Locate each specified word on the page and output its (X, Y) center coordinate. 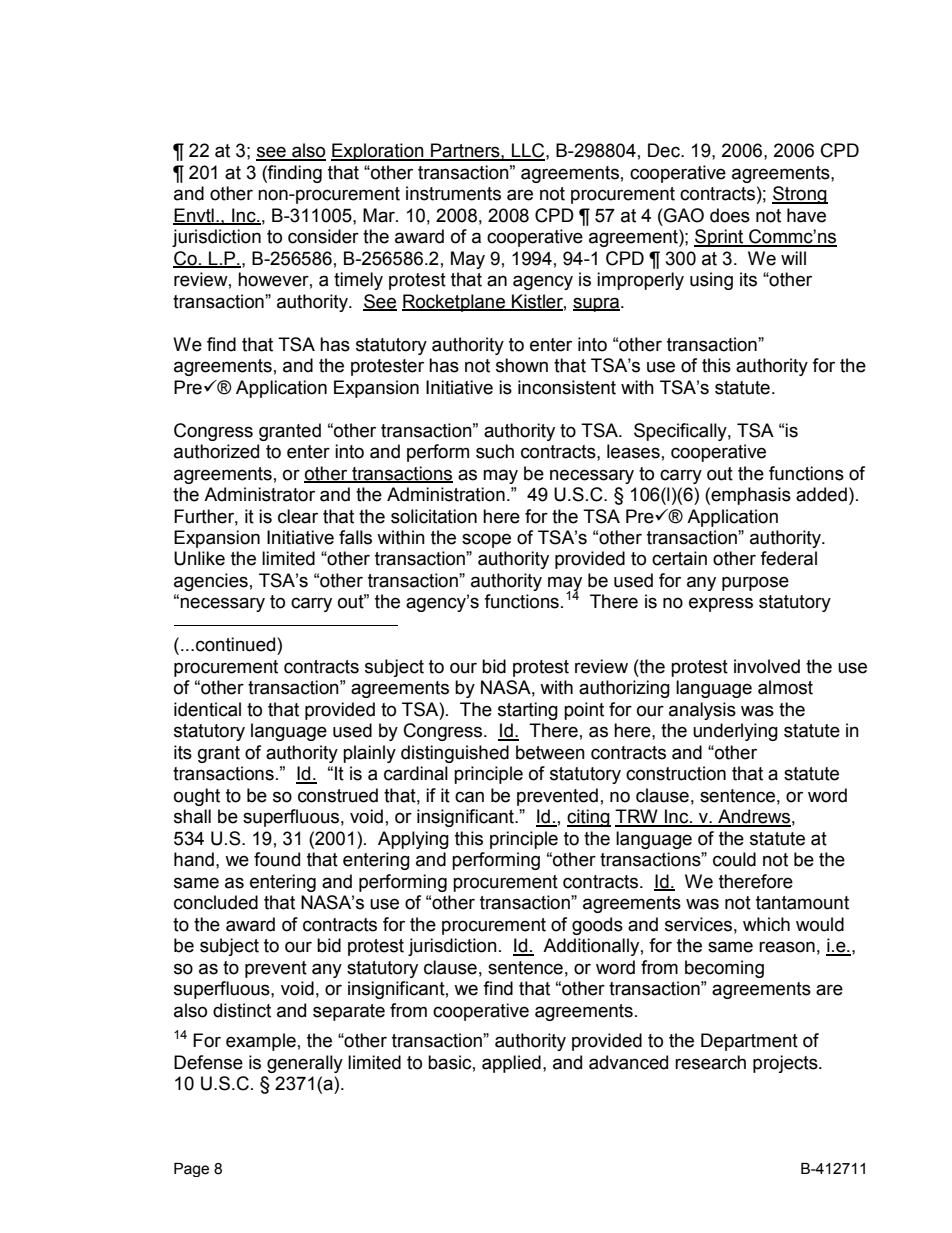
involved (767, 666)
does (730, 215)
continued (237, 644)
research (710, 1062)
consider (323, 236)
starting (528, 711)
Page (191, 1170)
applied (511, 1064)
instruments (453, 193)
